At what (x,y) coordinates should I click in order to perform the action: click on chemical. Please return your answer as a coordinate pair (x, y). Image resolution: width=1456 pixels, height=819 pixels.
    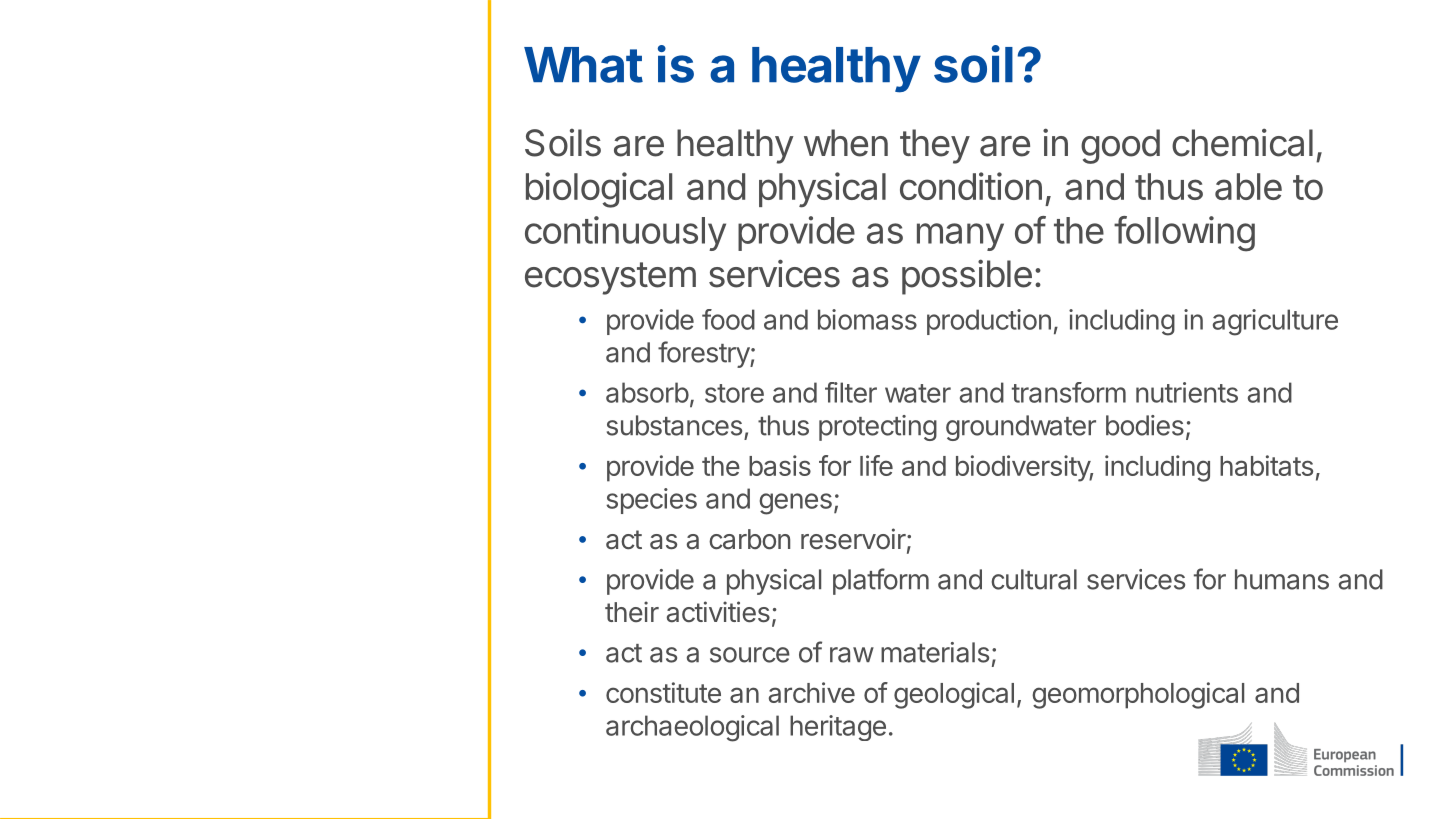
    Looking at the image, I should click on (1242, 142).
